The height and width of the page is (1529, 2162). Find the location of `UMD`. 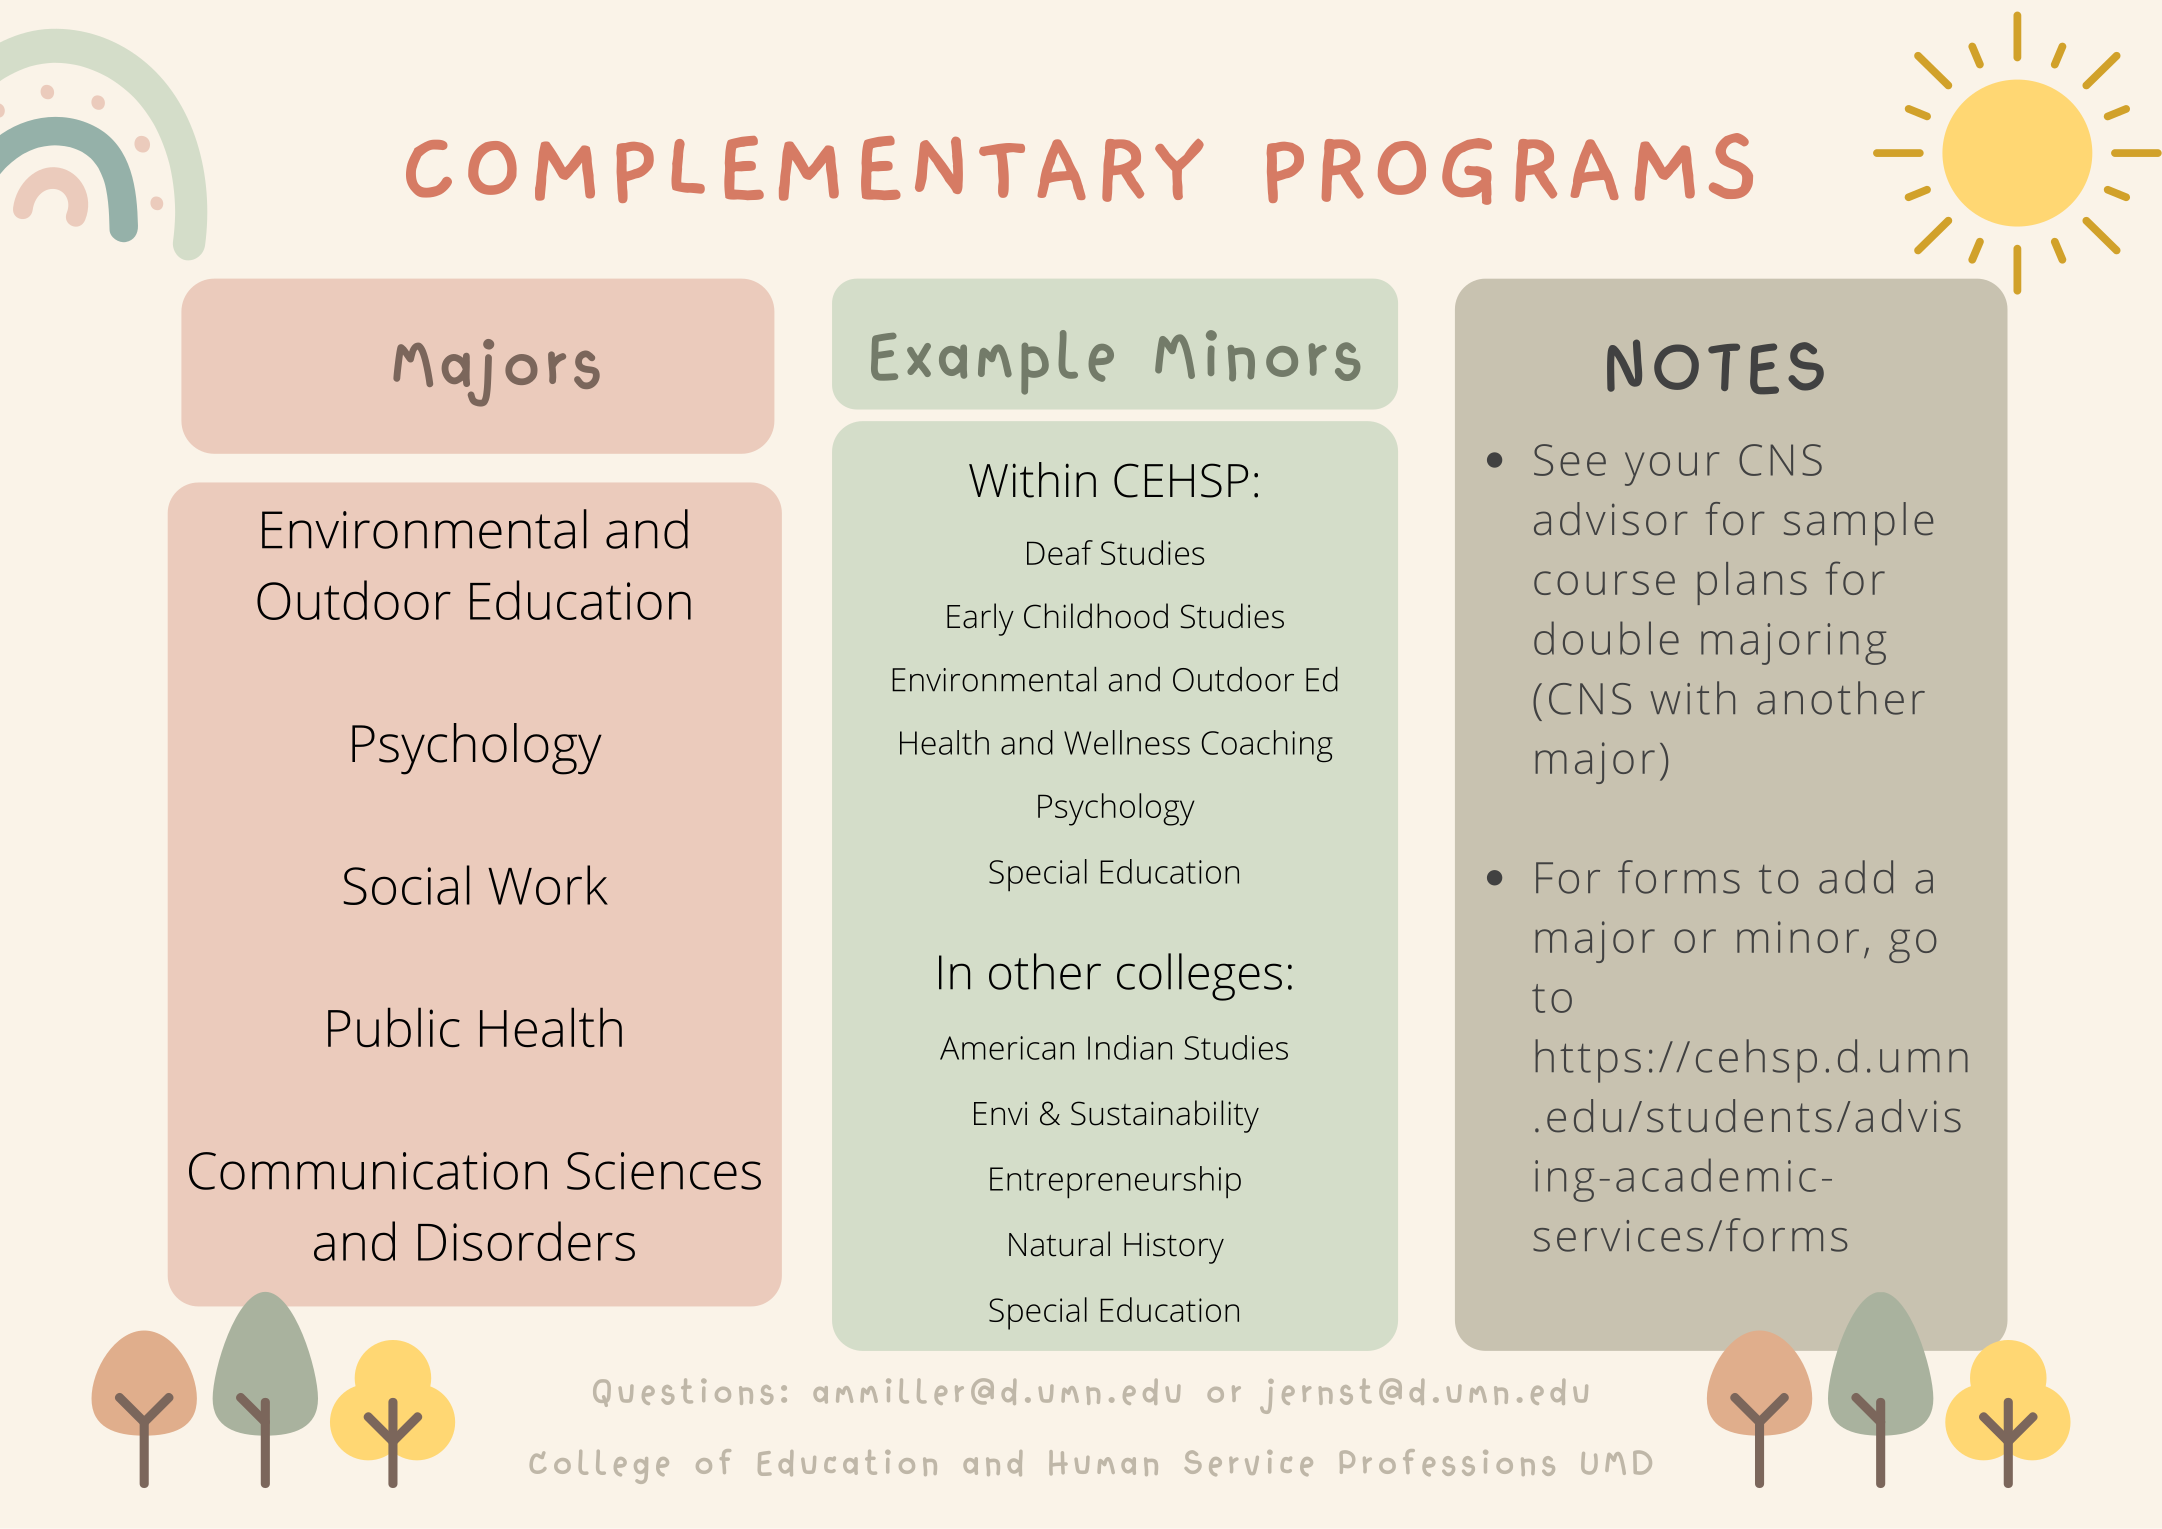

UMD is located at coordinates (1616, 1462).
